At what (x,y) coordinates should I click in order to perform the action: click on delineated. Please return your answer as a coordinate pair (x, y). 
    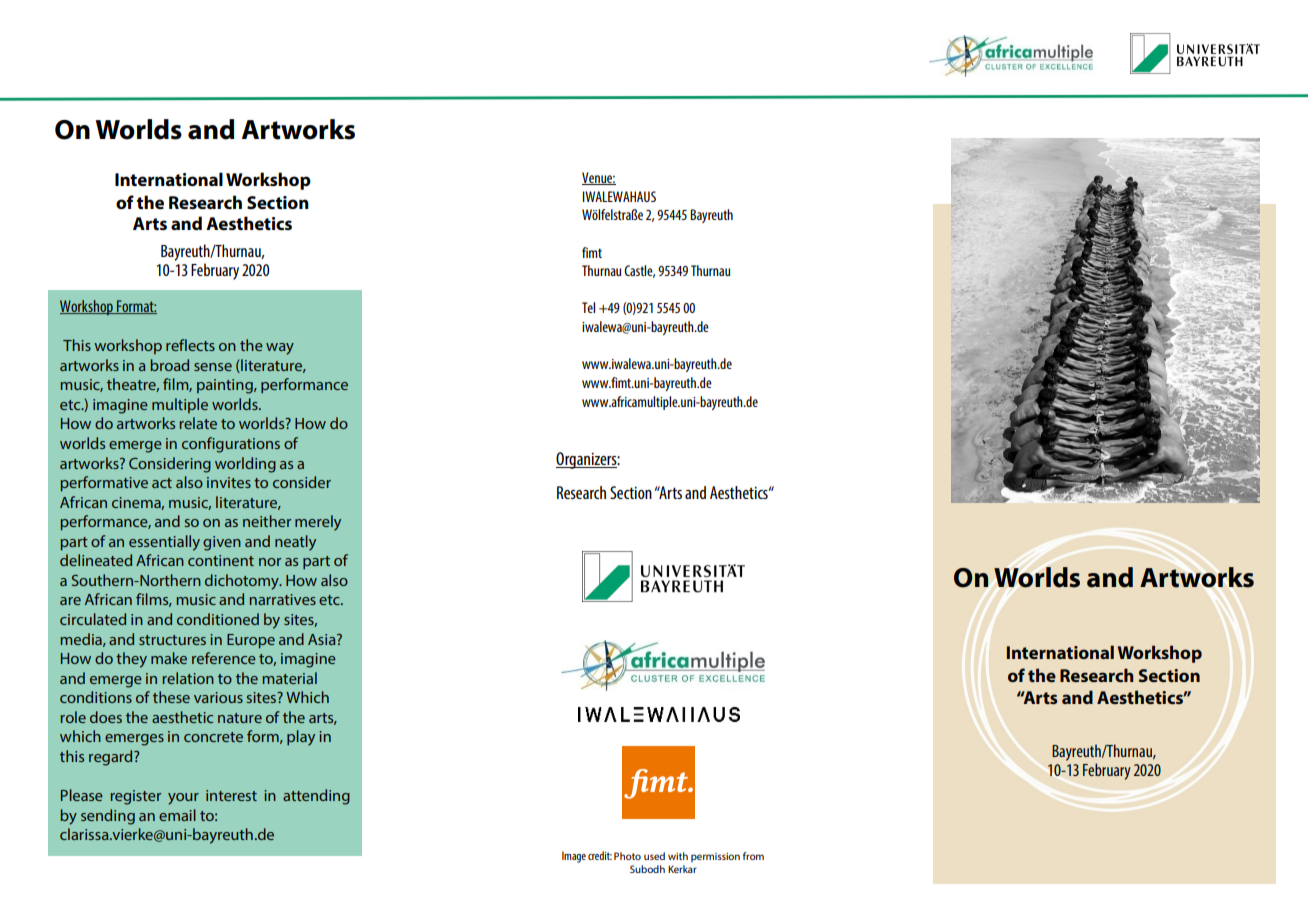
    Looking at the image, I should click on (96, 560).
